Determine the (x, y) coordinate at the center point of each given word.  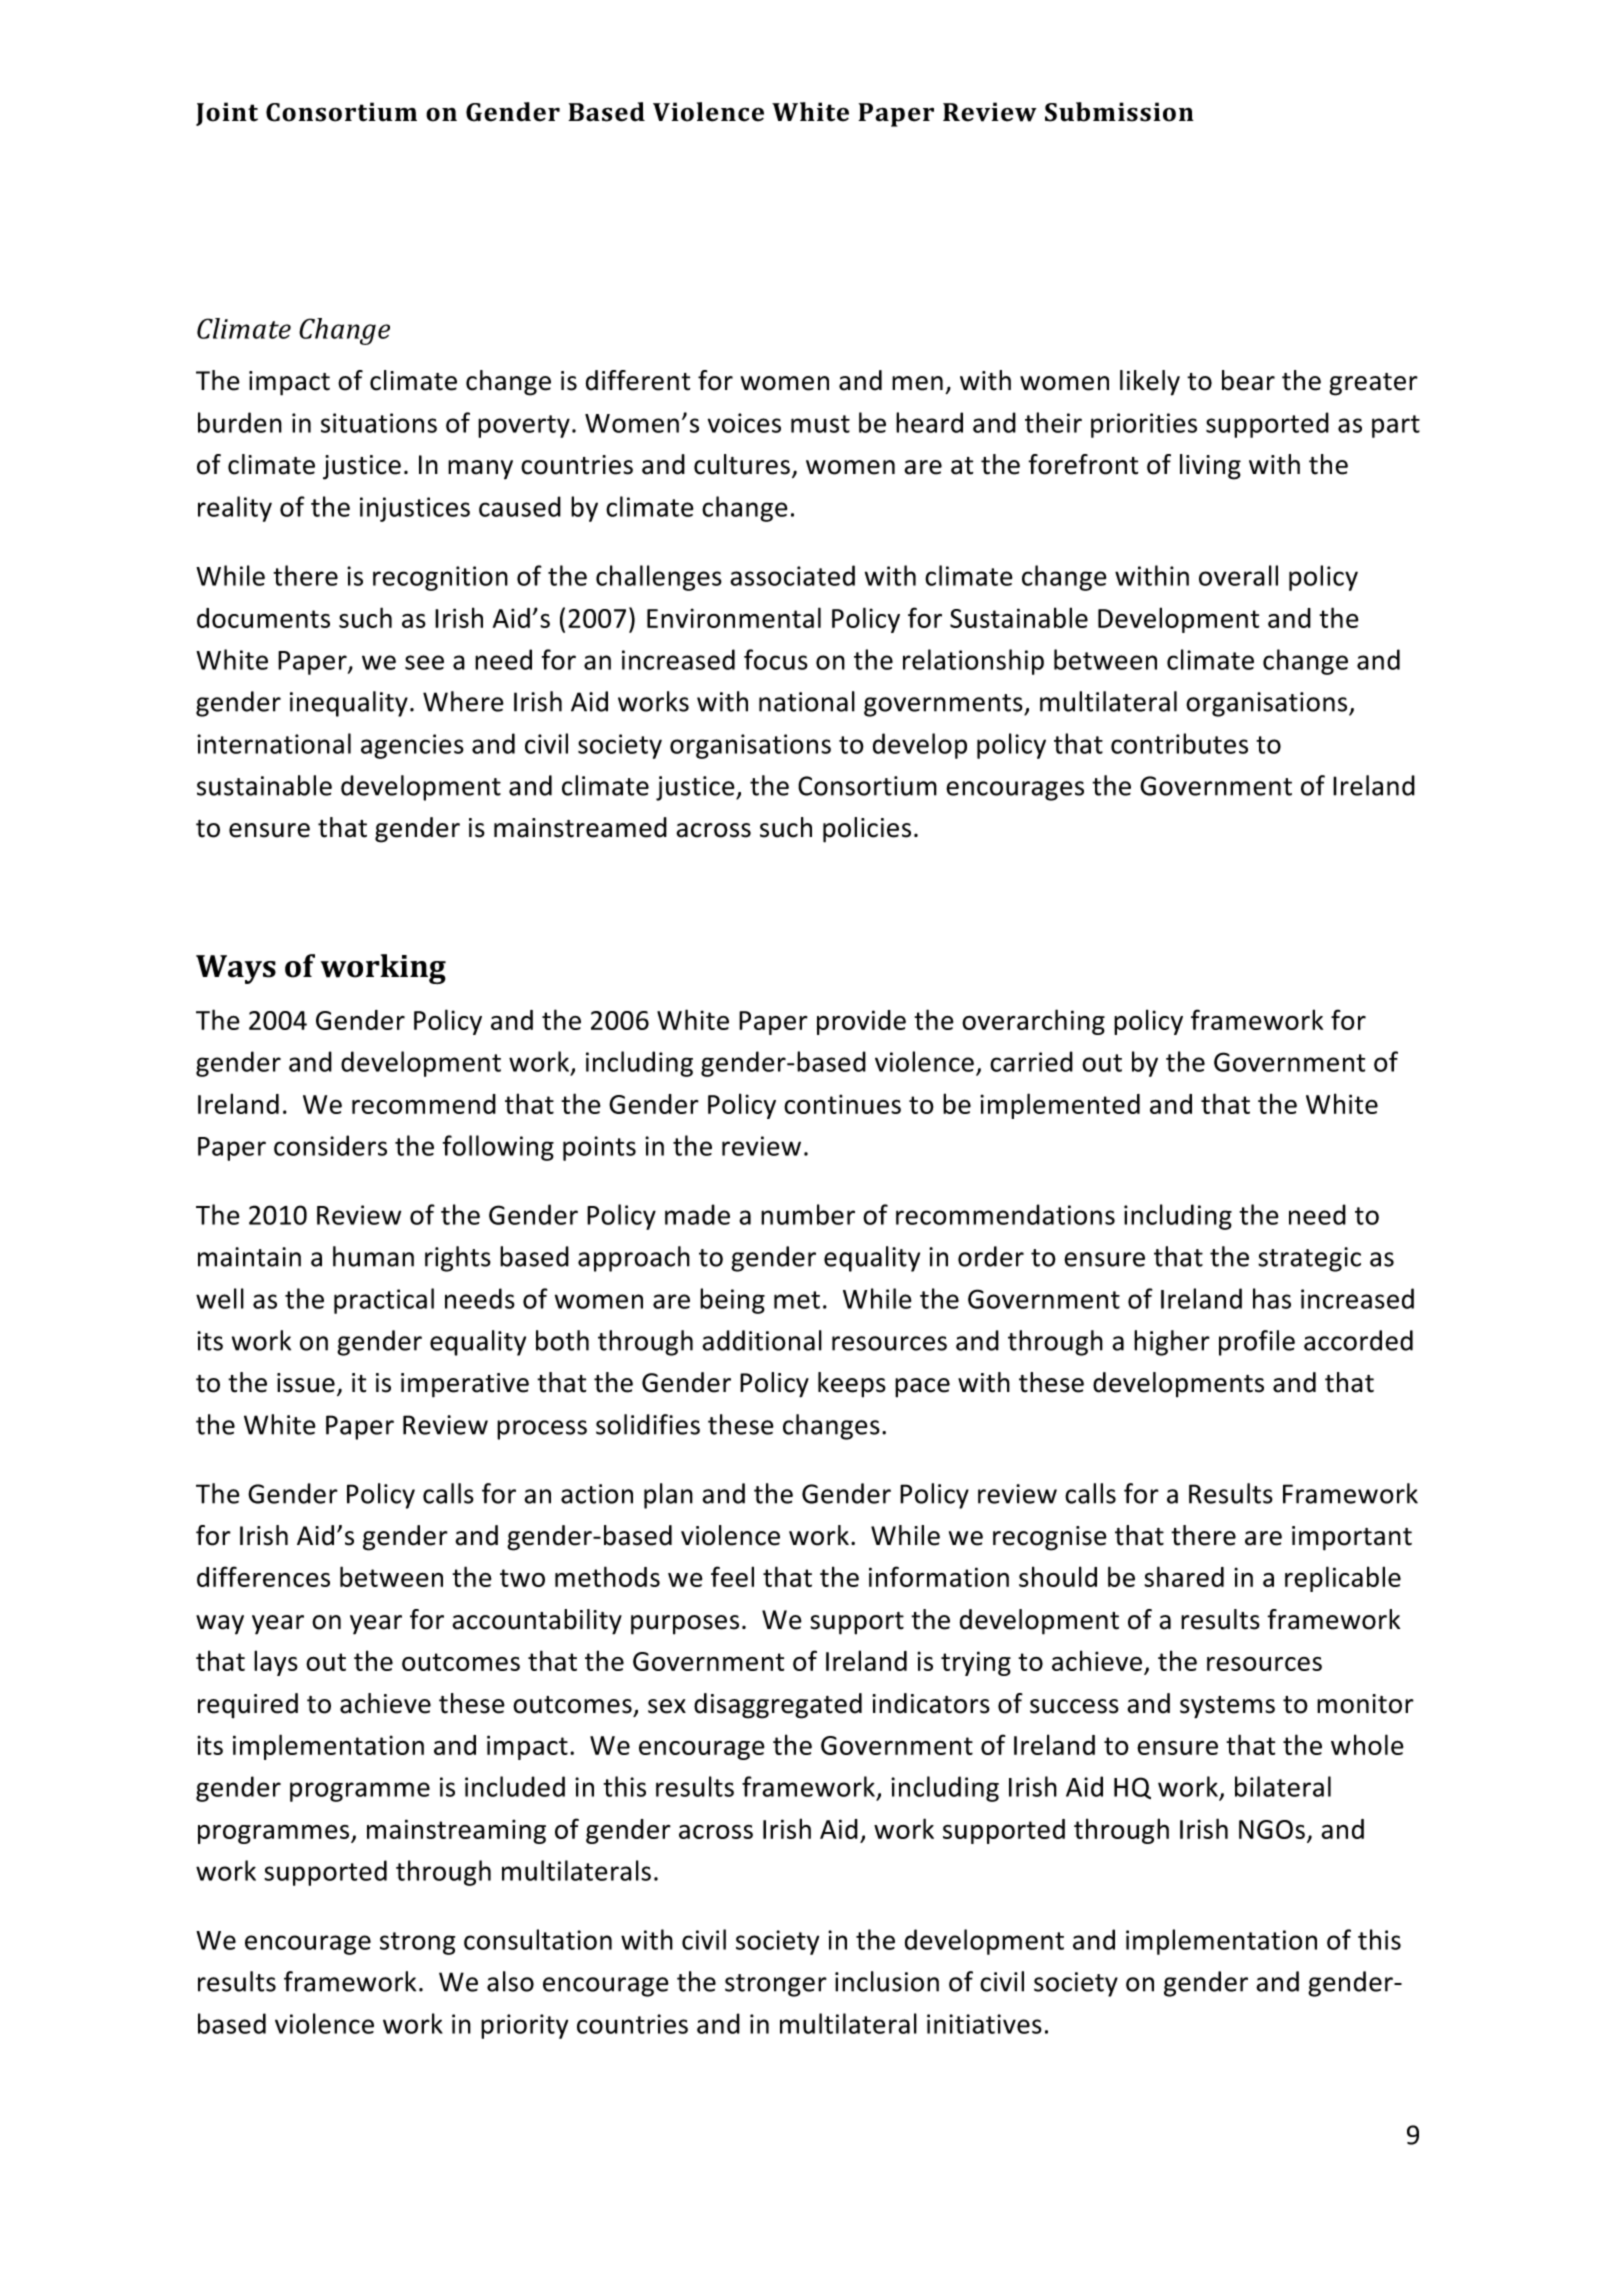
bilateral (1283, 1786)
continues (842, 1104)
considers (330, 1145)
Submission (1119, 112)
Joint (227, 114)
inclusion (887, 1981)
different (638, 380)
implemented (1060, 1106)
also (510, 1981)
